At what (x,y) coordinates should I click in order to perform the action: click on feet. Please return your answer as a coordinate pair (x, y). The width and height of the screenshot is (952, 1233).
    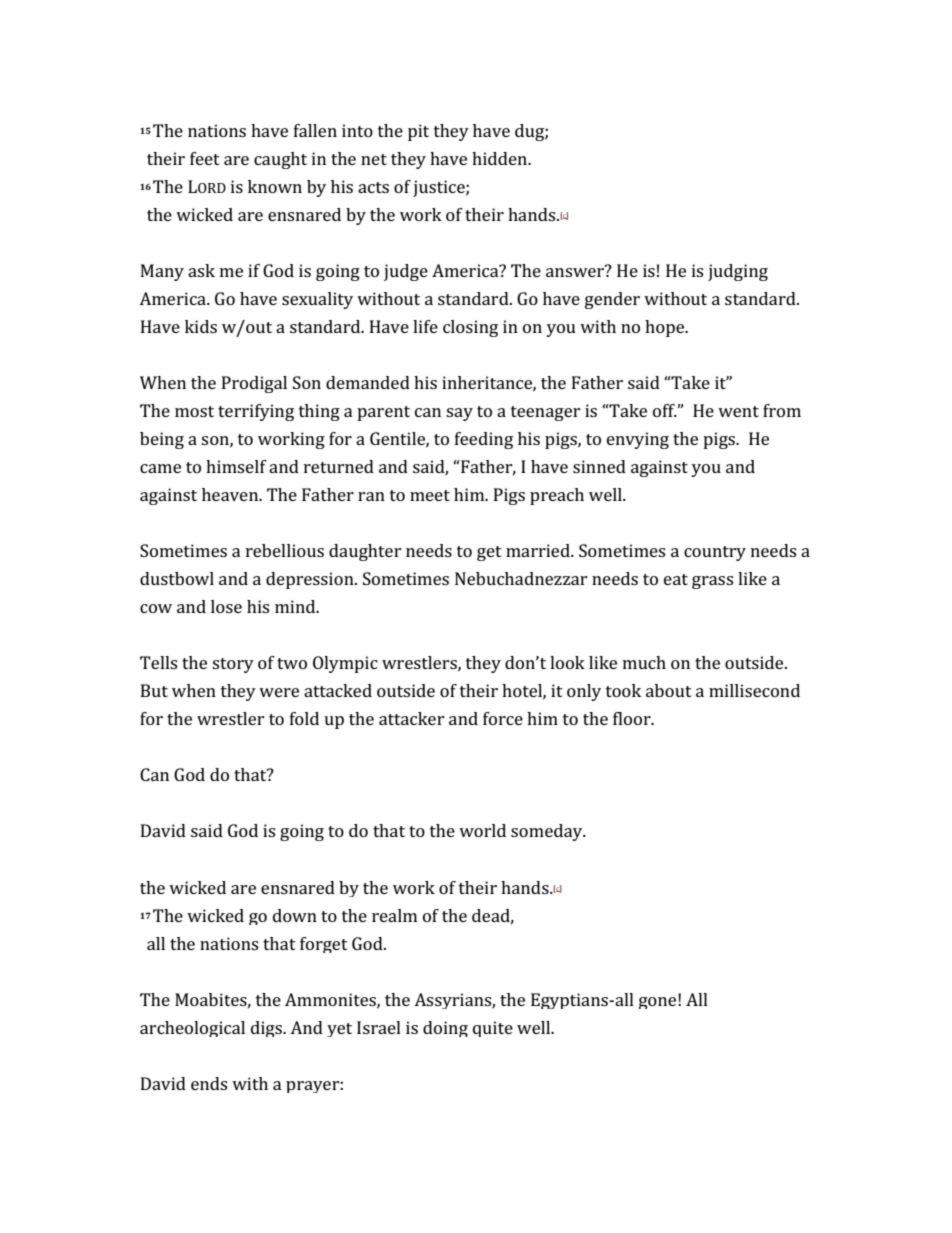
    Looking at the image, I should click on (205, 158).
